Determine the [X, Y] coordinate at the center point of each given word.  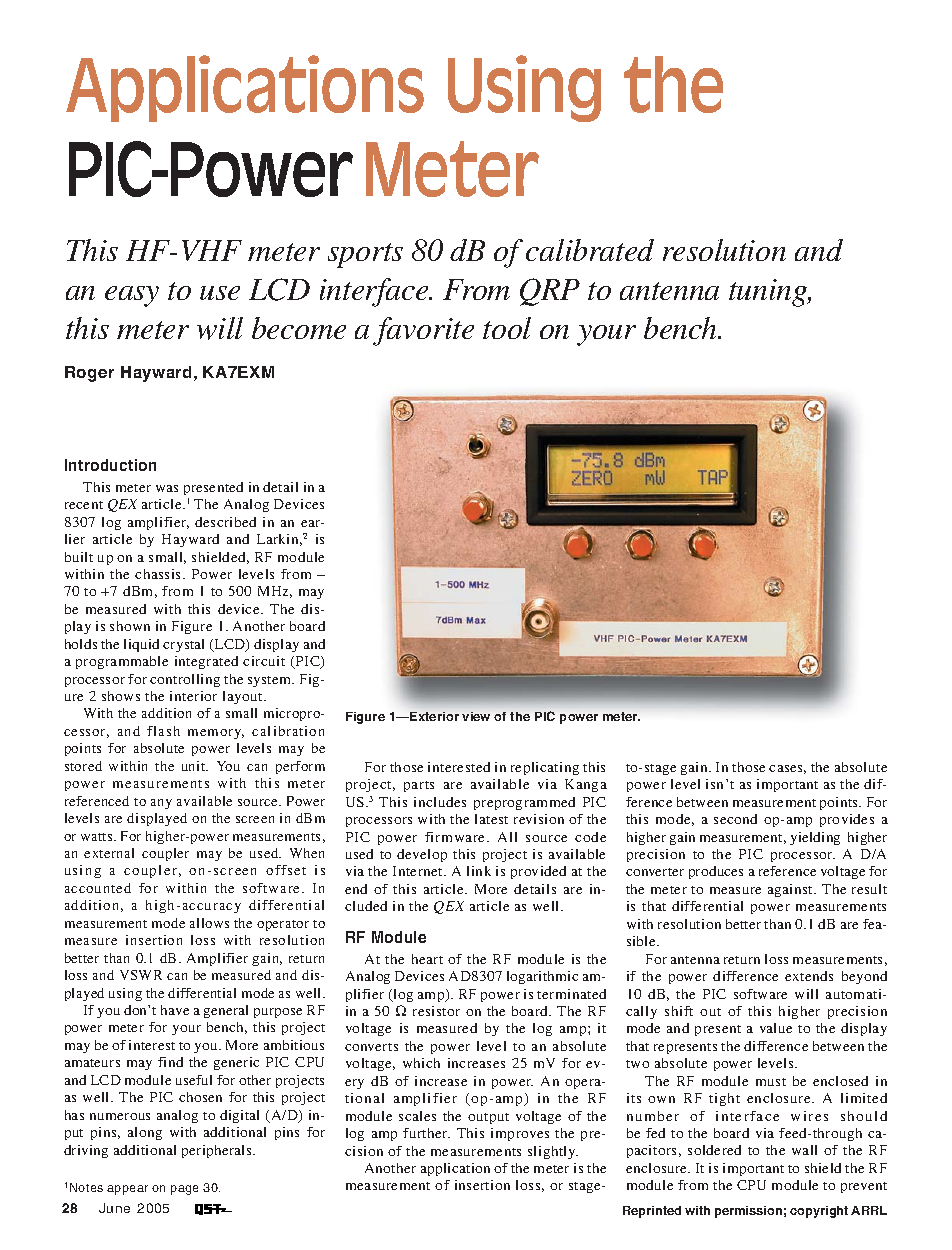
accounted [98, 888]
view [476, 716]
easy [132, 296]
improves [520, 1134]
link [479, 871]
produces [716, 872]
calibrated [590, 250]
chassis [159, 574]
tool [507, 328]
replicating [545, 768]
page [184, 1190]
